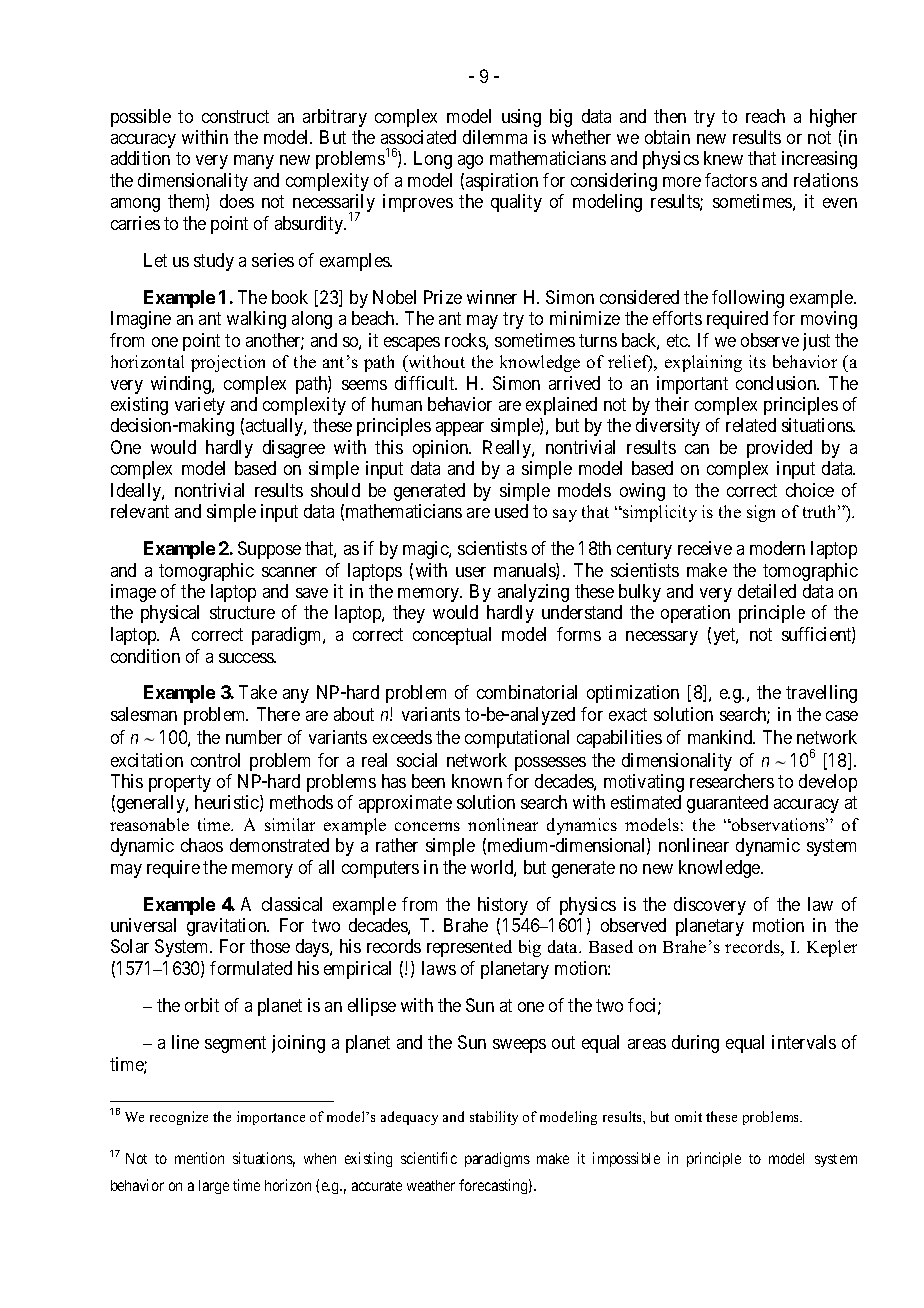  What do you see at coordinates (761, 513) in the image?
I see `sign` at bounding box center [761, 513].
